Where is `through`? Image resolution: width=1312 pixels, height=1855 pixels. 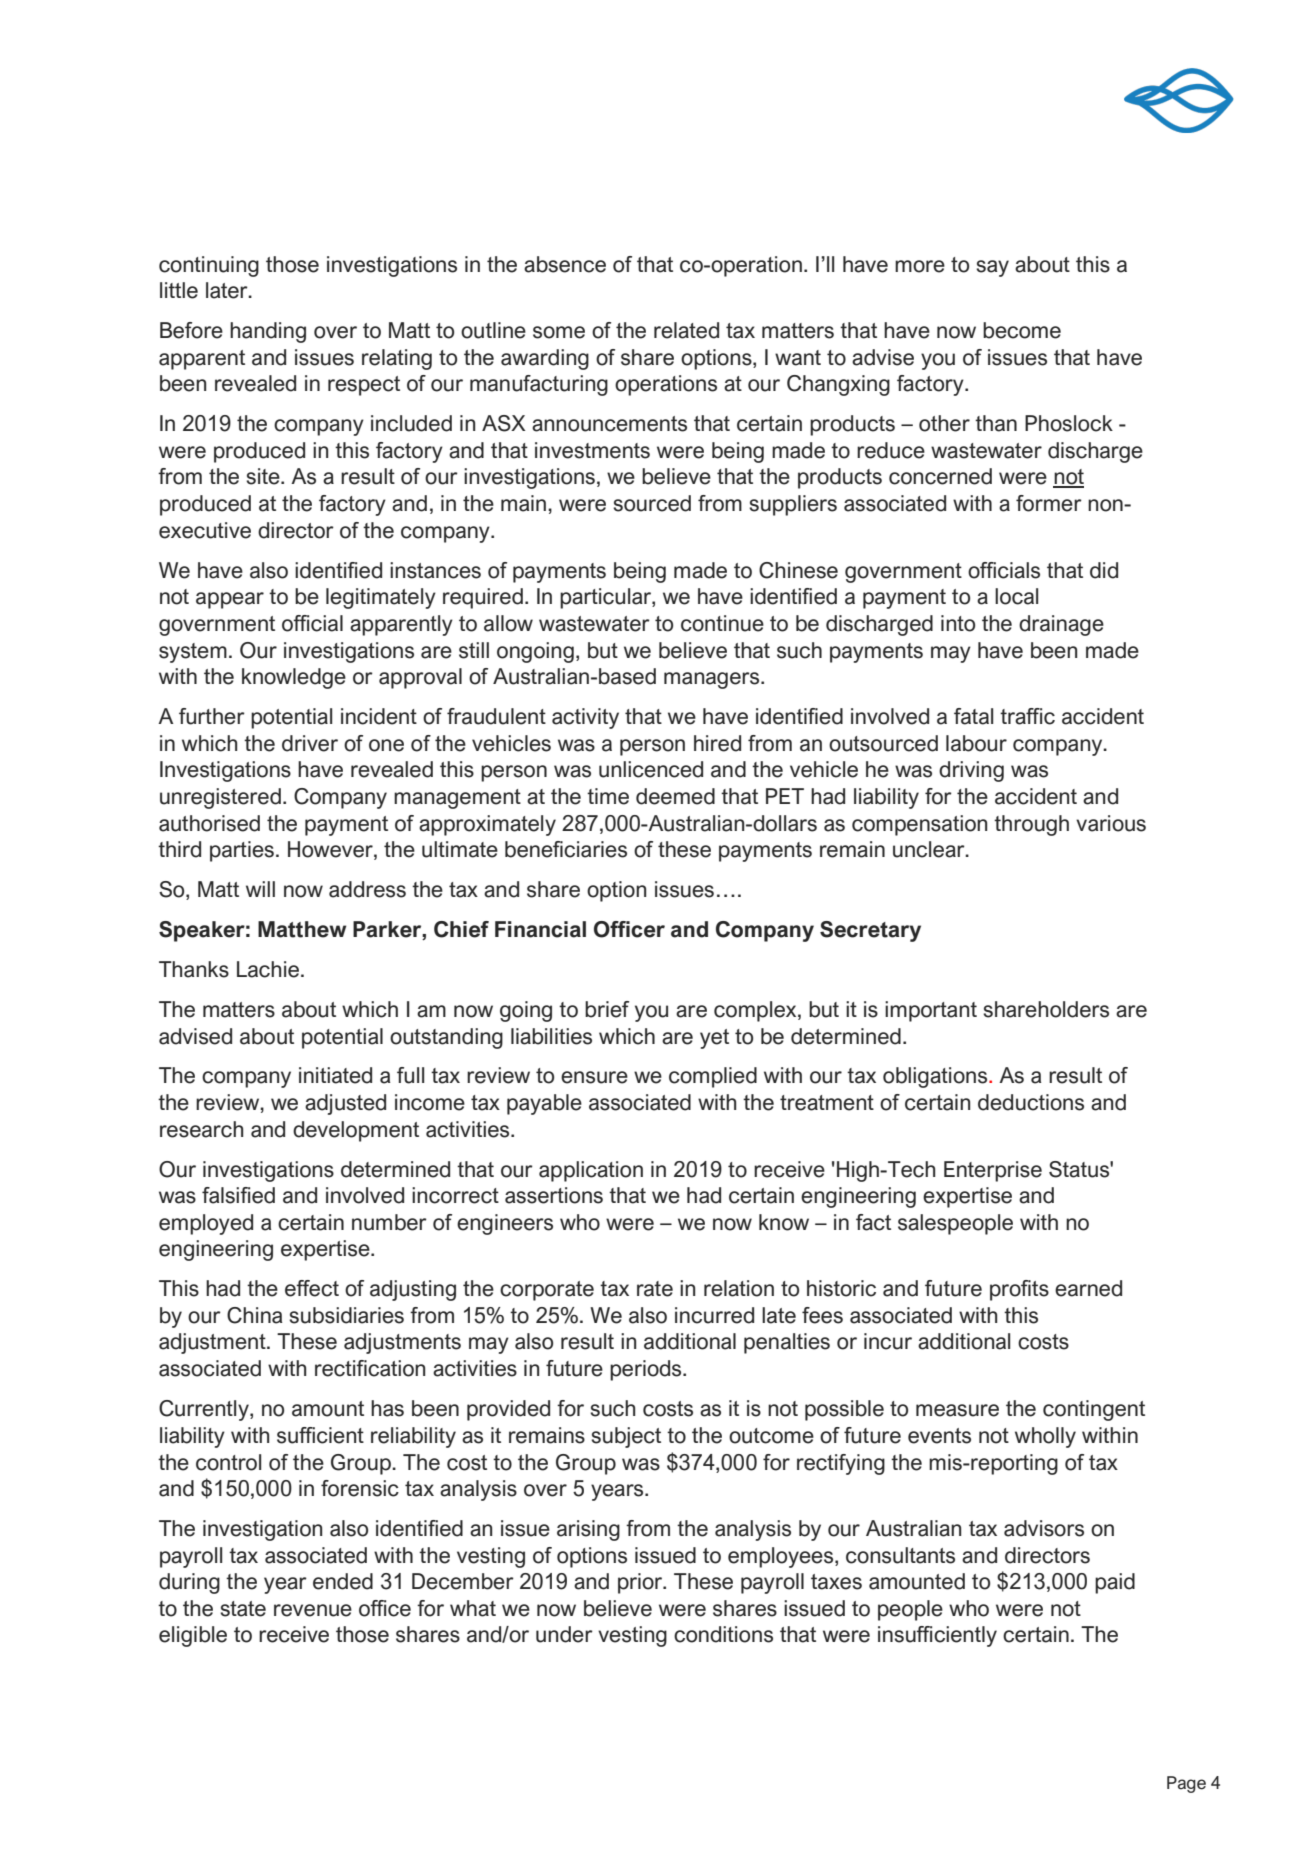 through is located at coordinates (1031, 825).
